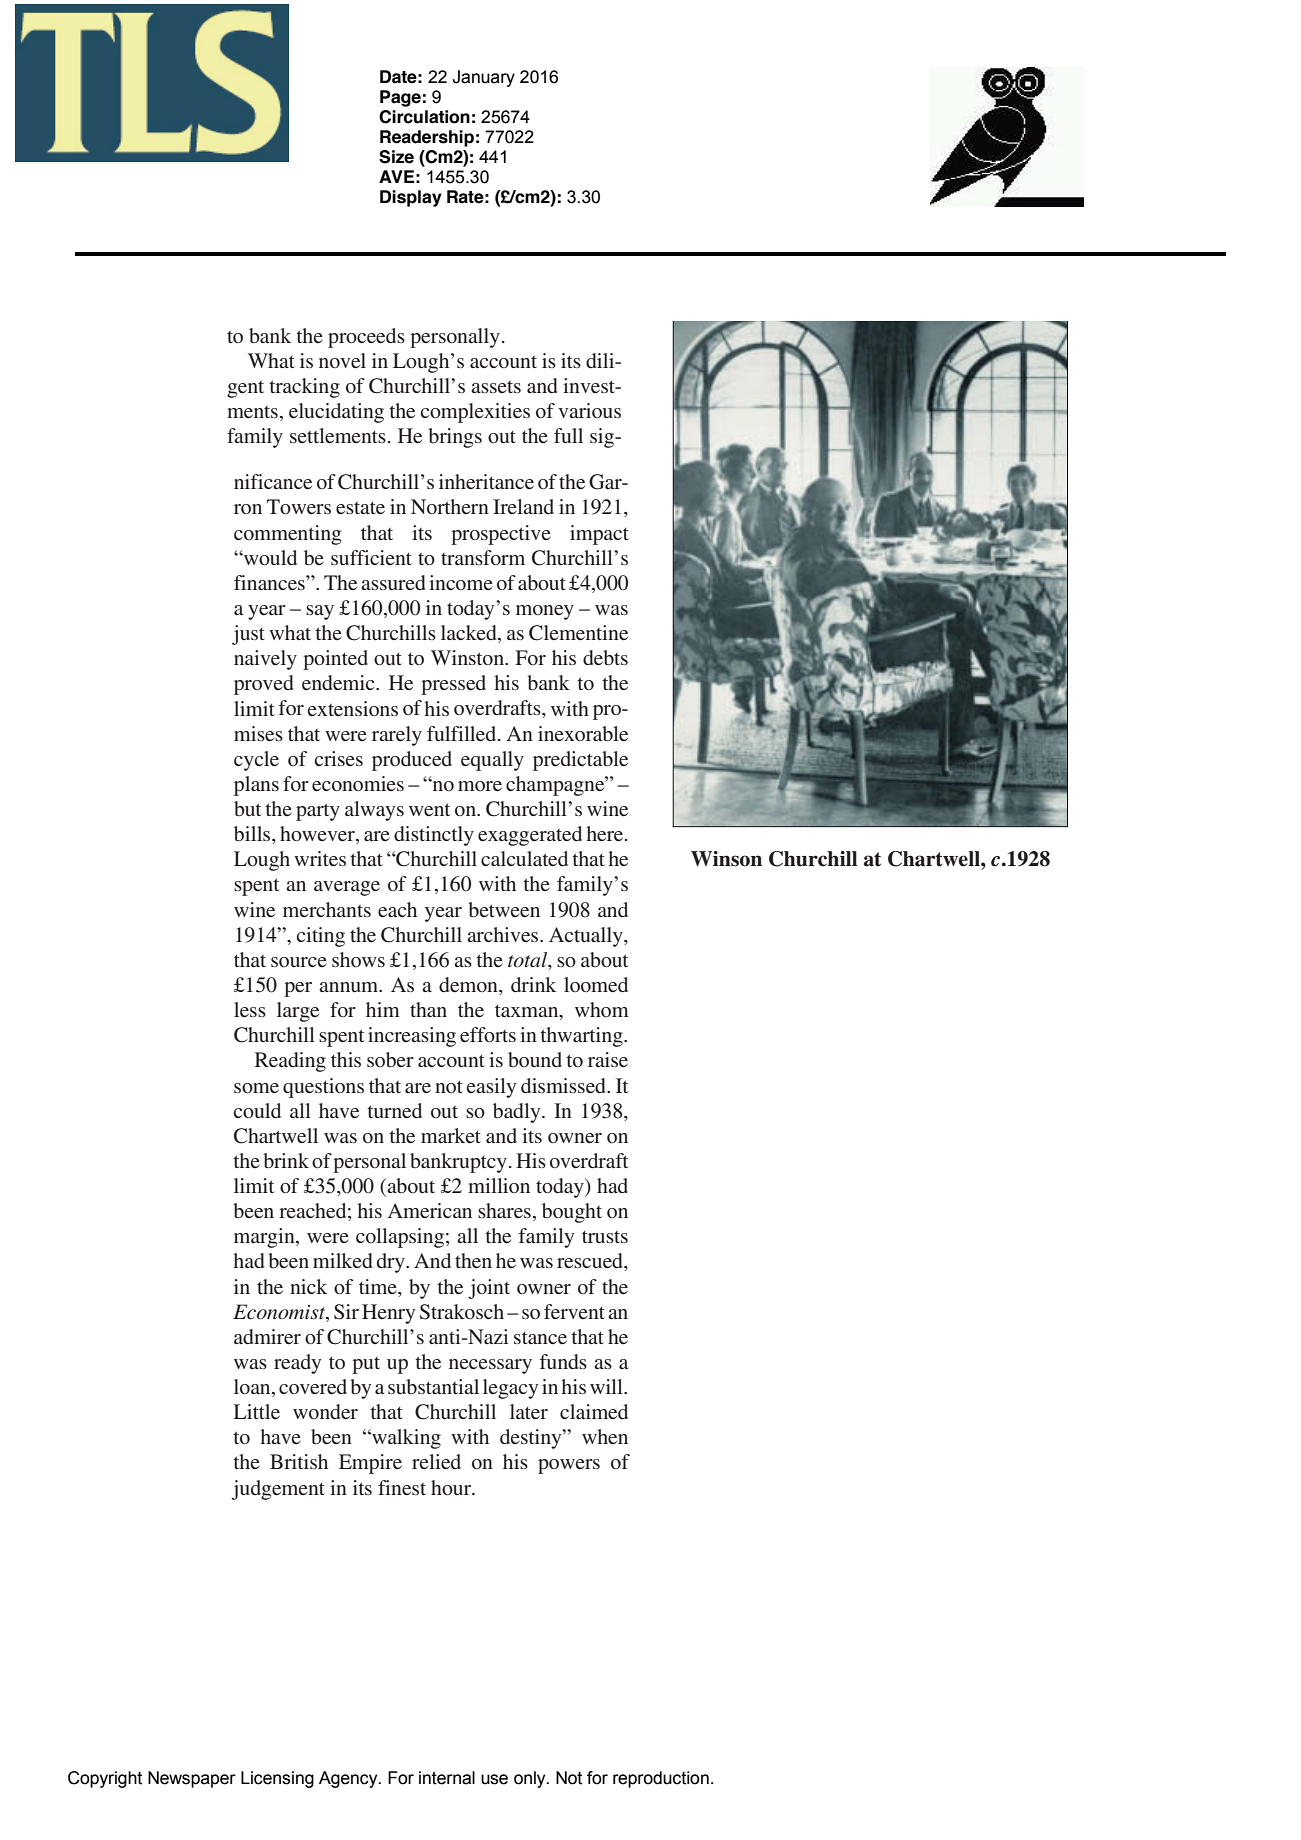 Image resolution: width=1301 pixels, height=1840 pixels. Describe the element at coordinates (192, 1779) in the screenshot. I see `Newspaper` at that location.
